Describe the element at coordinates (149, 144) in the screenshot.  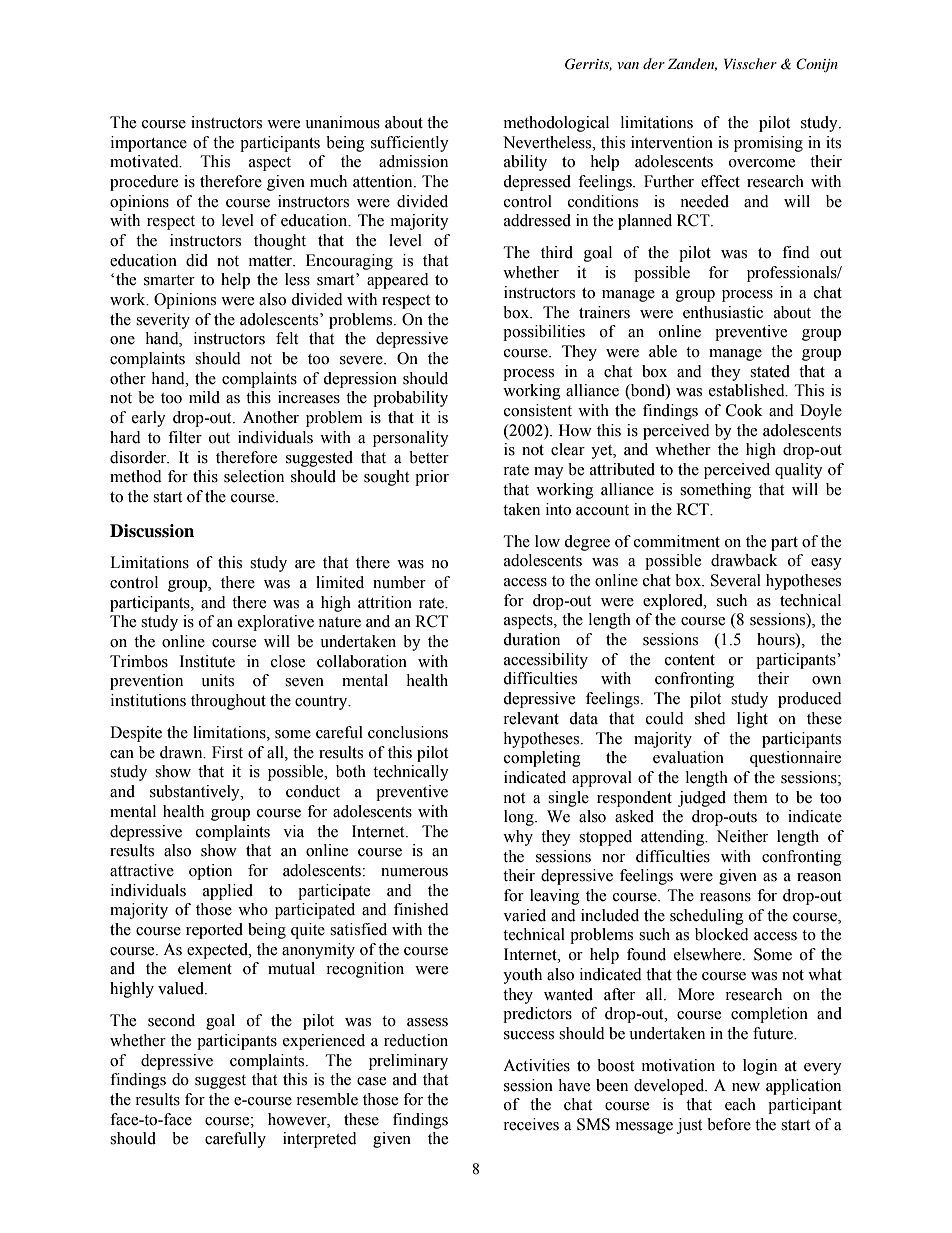
I see `importance` at that location.
